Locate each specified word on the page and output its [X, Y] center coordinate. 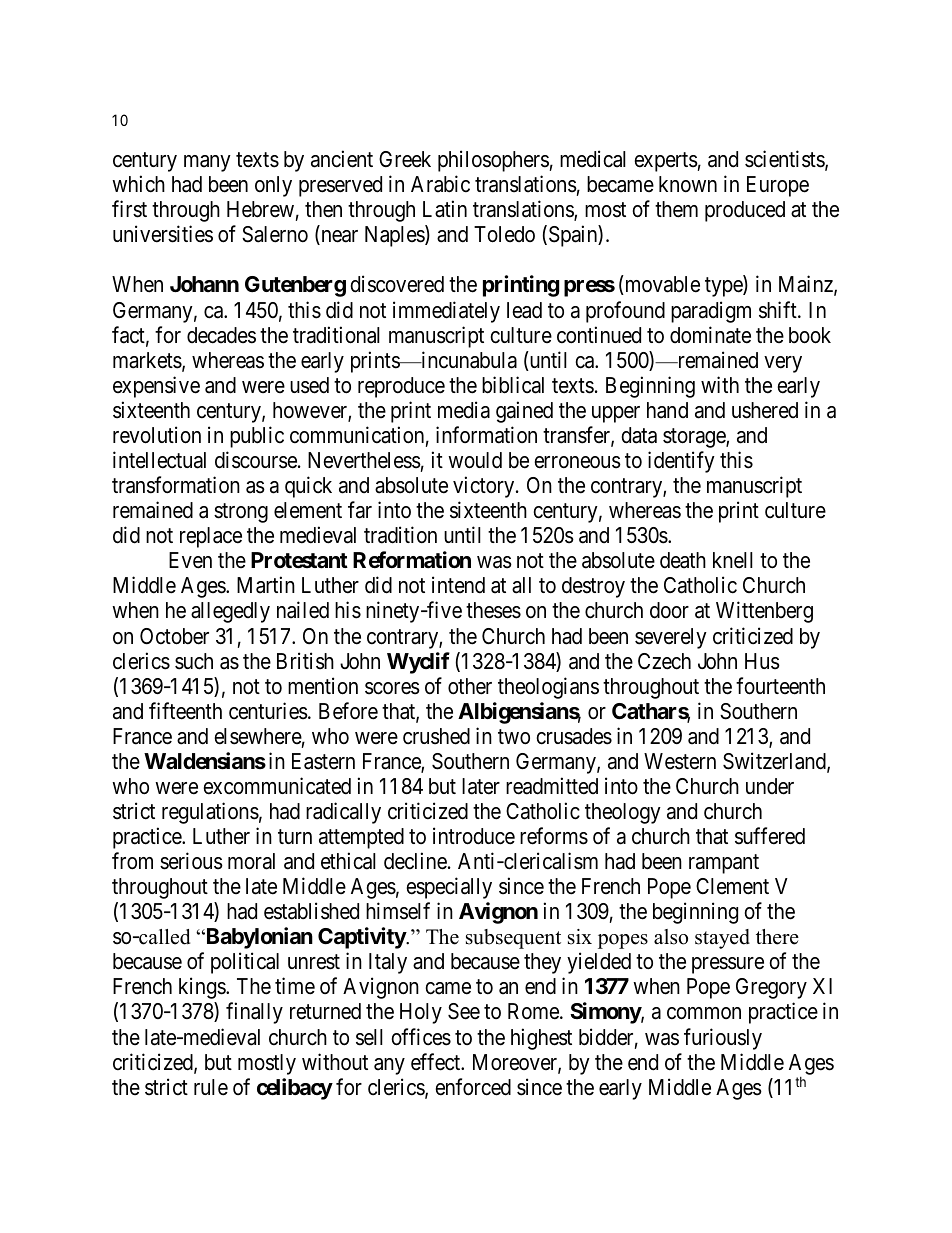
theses [493, 610]
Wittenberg [764, 612]
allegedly [230, 612]
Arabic [440, 184]
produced [745, 211]
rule [211, 1087]
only [273, 186]
